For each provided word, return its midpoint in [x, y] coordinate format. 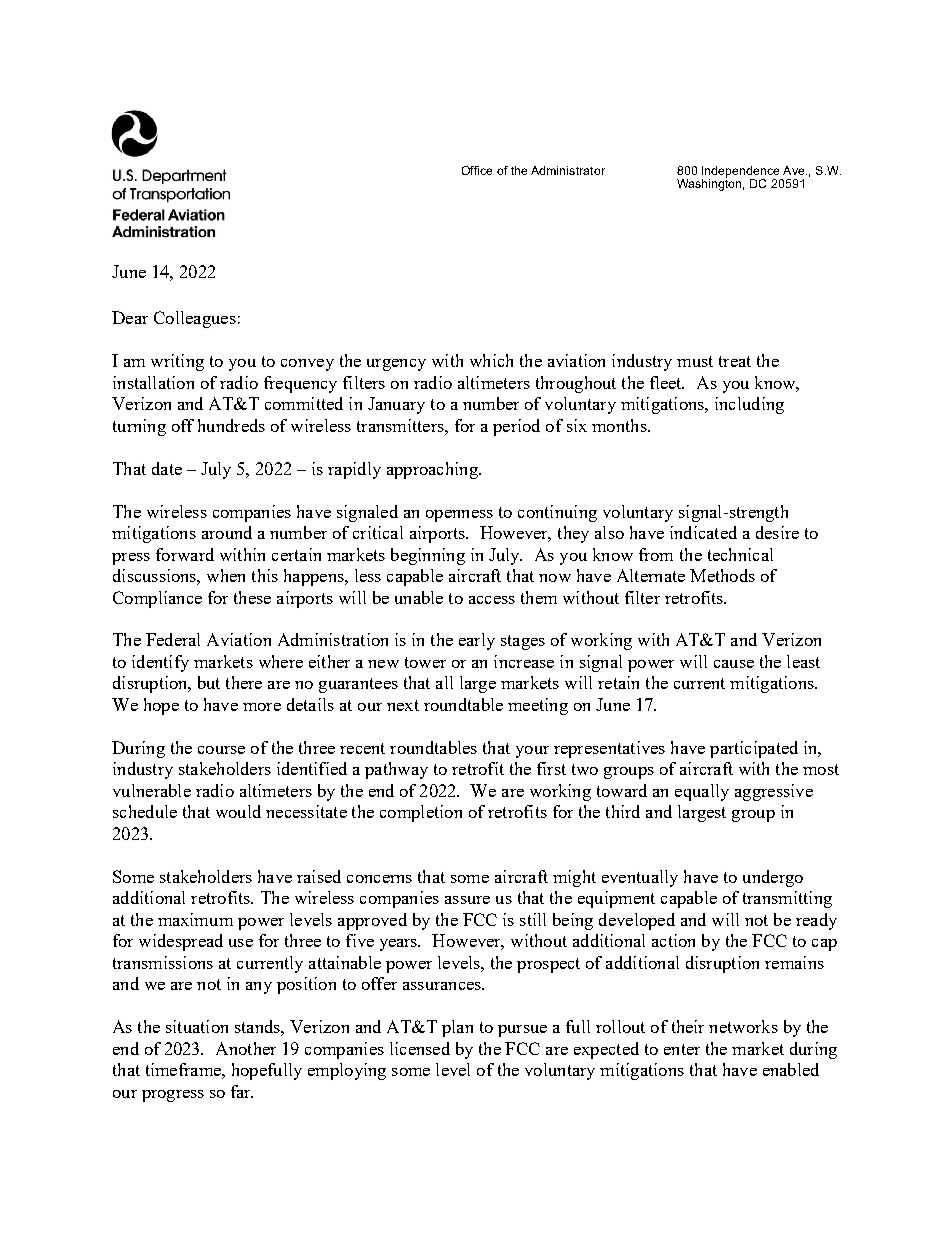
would [238, 811]
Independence [742, 173]
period [516, 427]
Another [246, 1048]
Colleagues [195, 319]
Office [477, 170]
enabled [791, 1069]
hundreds [231, 425]
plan [457, 1028]
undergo [773, 878]
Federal [173, 639]
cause [734, 664]
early [477, 641]
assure [467, 900]
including [749, 405]
